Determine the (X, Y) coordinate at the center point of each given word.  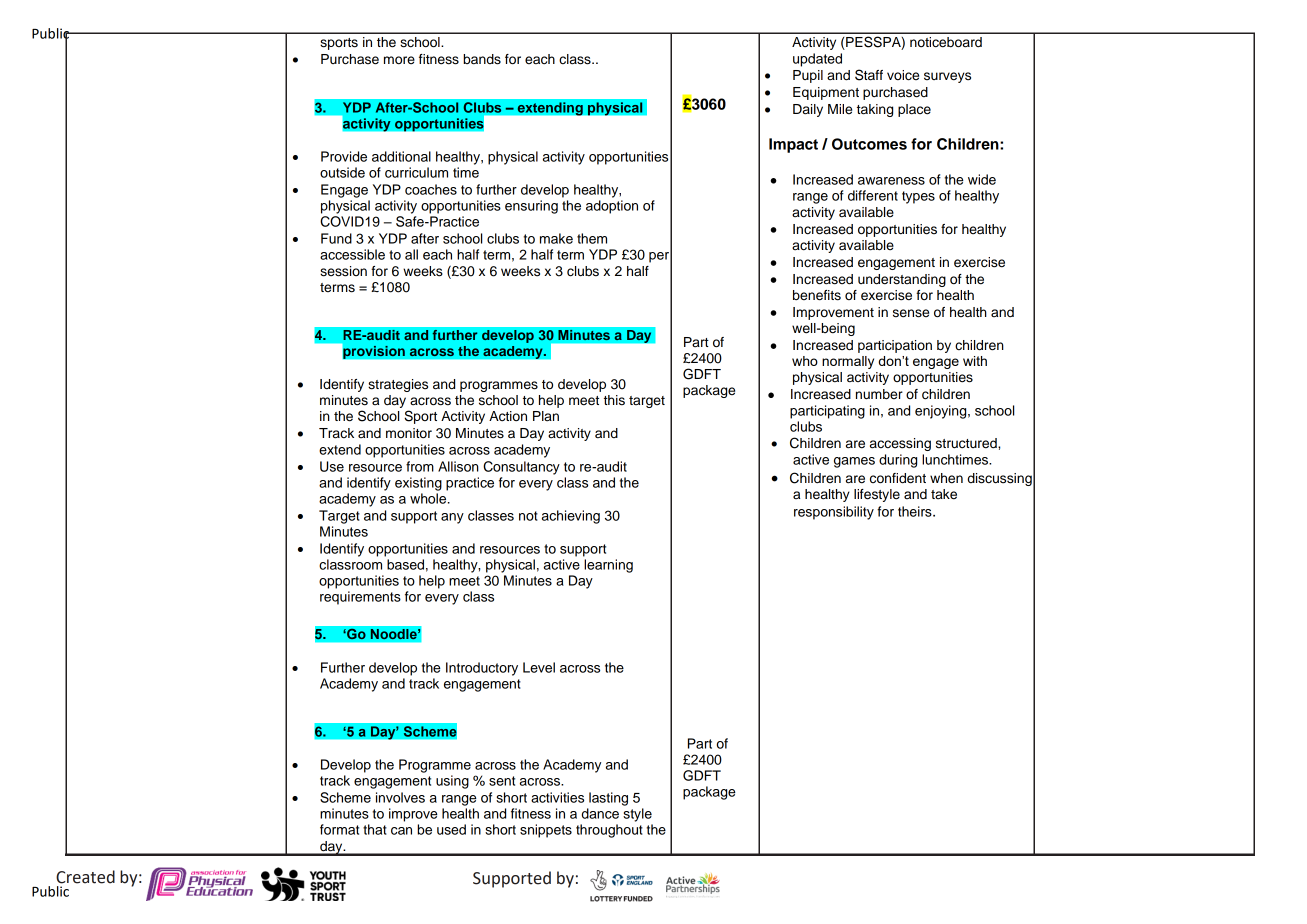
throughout (609, 831)
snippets (546, 831)
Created (85, 877)
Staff (869, 75)
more (399, 60)
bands (482, 59)
